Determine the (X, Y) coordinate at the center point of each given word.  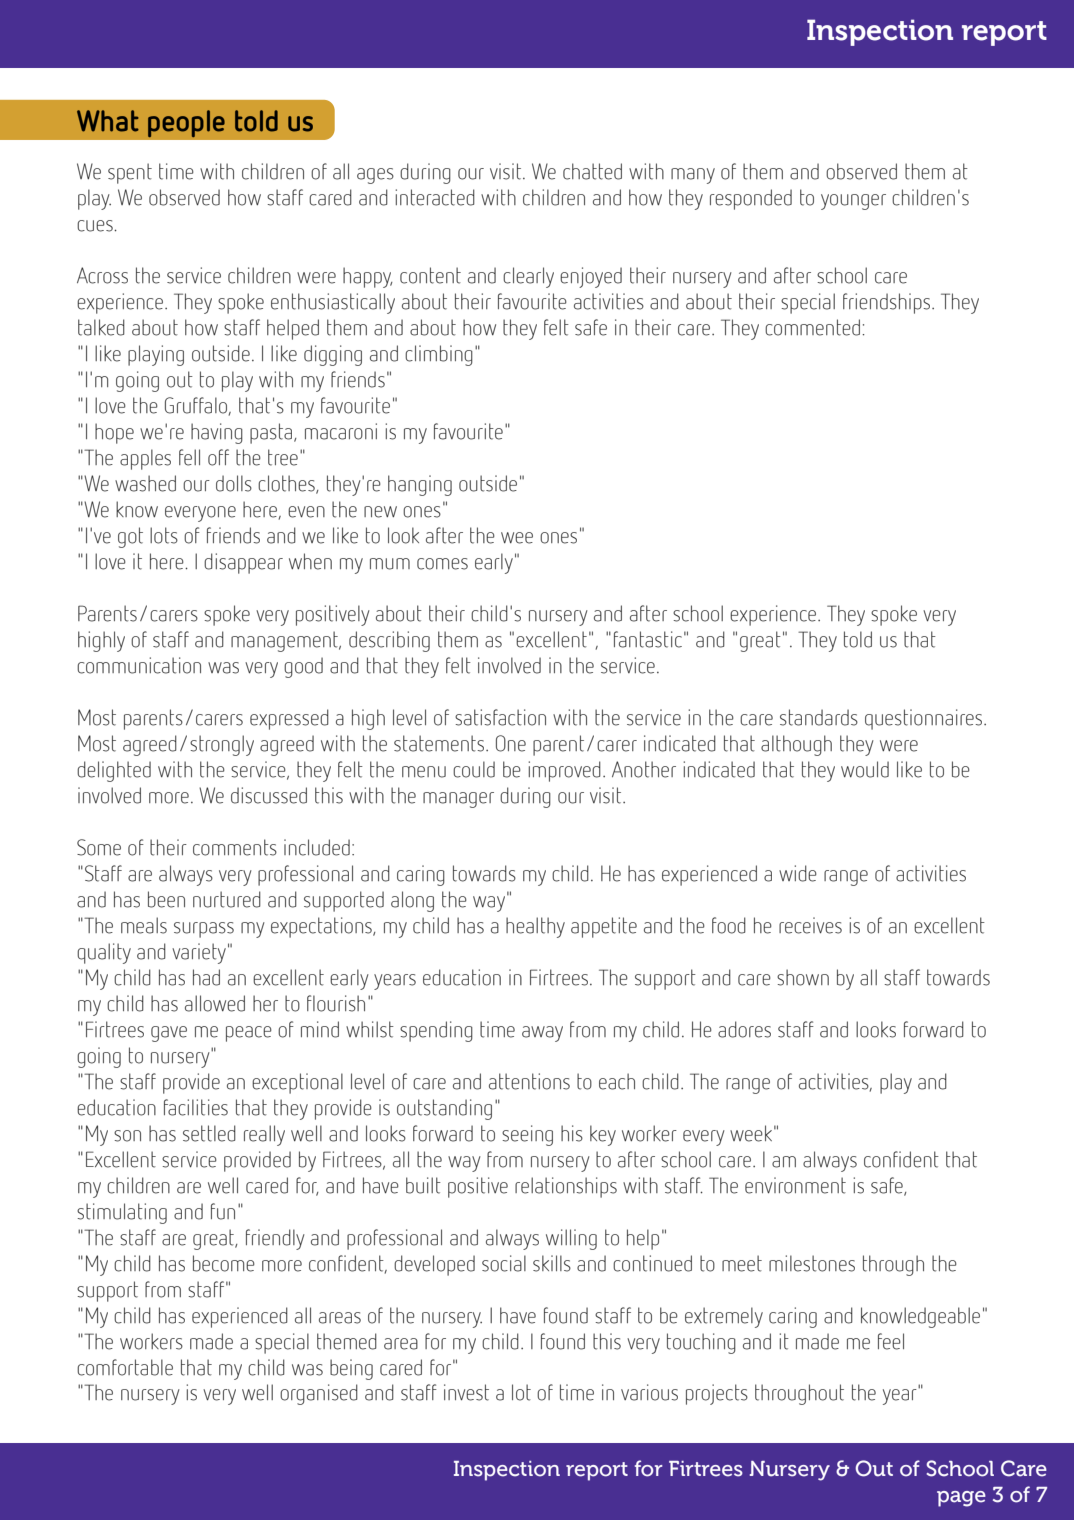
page (961, 1499)
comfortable (125, 1367)
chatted (592, 171)
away (542, 1034)
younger (853, 202)
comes (442, 564)
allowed (215, 1003)
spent (130, 173)
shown (803, 977)
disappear (243, 563)
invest (466, 1392)
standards (819, 717)
